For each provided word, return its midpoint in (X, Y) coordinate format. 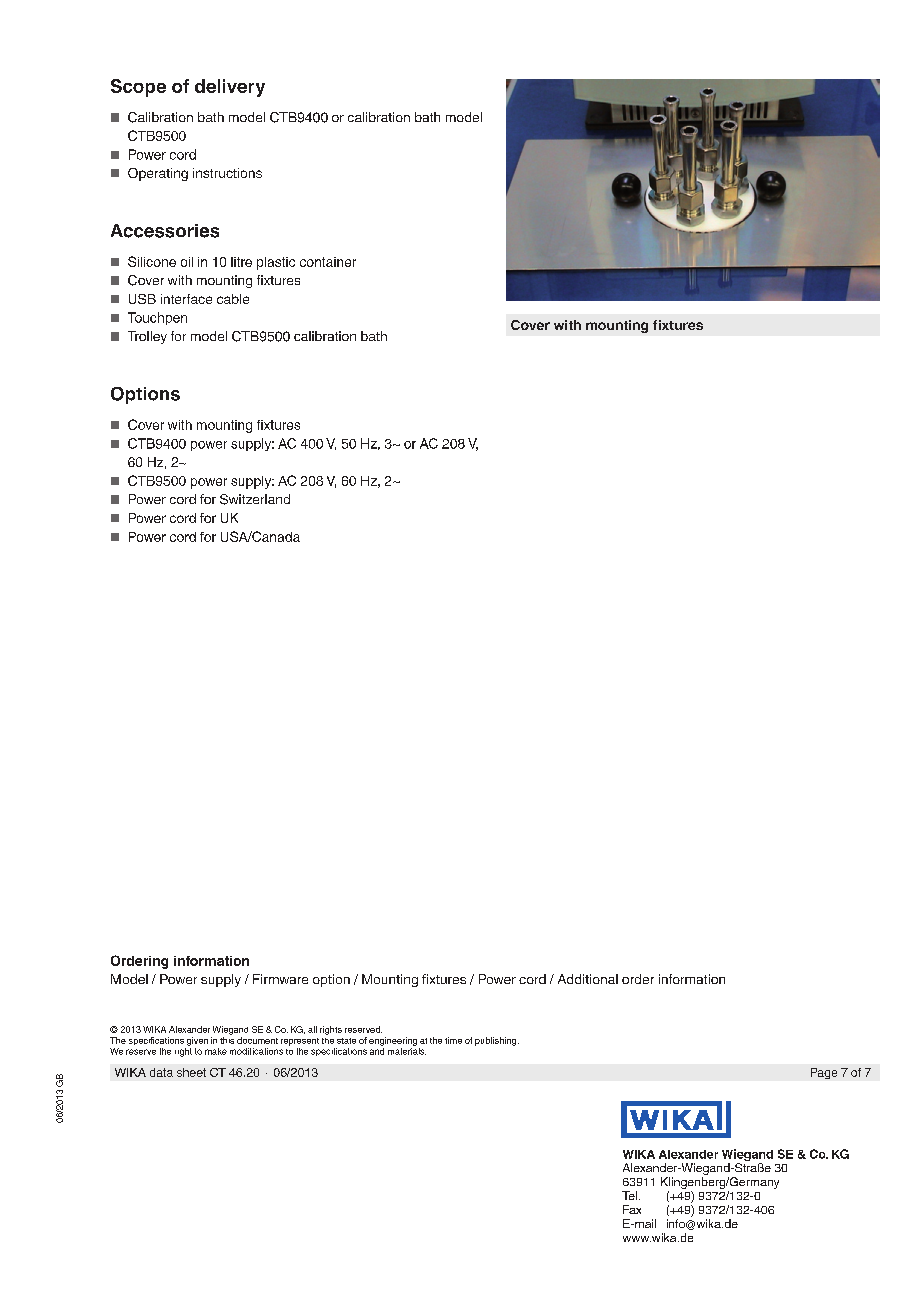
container (328, 262)
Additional (588, 979)
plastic (276, 263)
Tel (629, 1195)
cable (233, 299)
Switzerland (255, 499)
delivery (230, 88)
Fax (632, 1209)
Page (824, 1073)
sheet (191, 1072)
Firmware (280, 979)
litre (241, 262)
